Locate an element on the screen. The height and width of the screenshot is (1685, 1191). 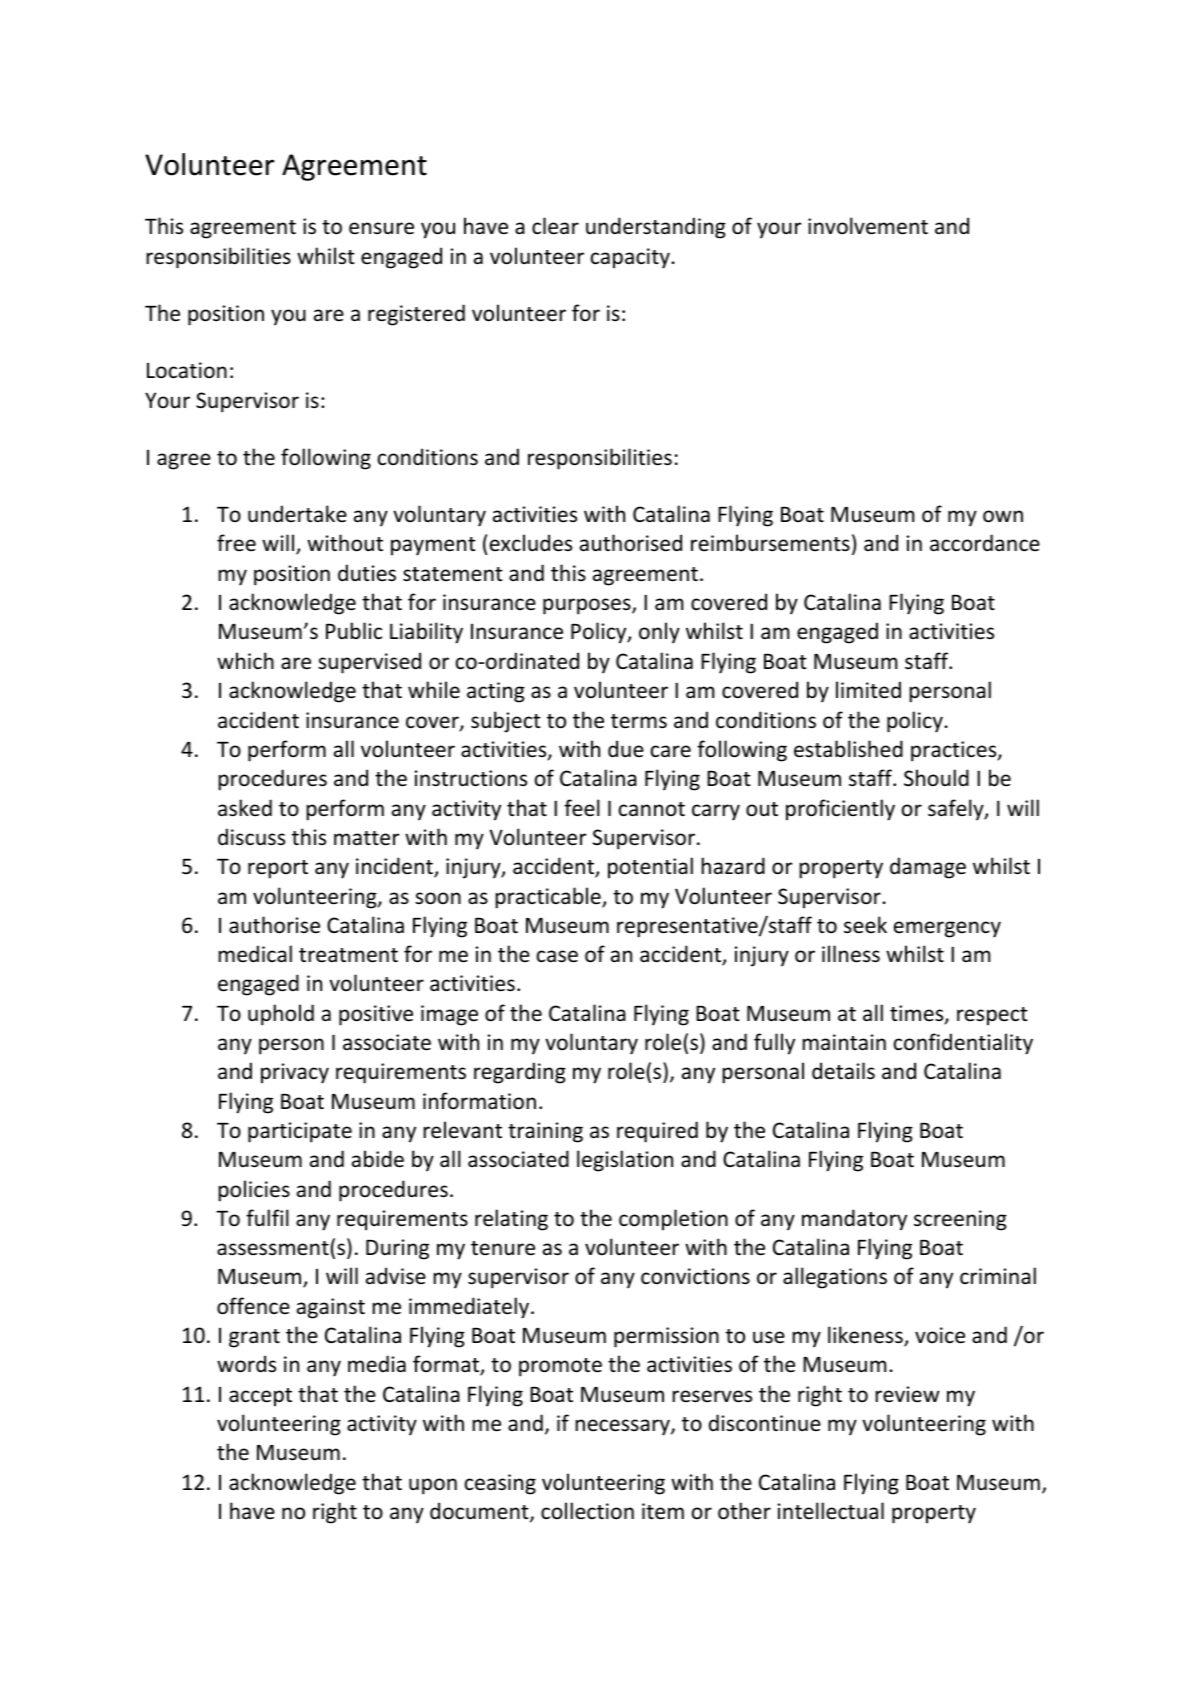
accept is located at coordinates (260, 1397).
